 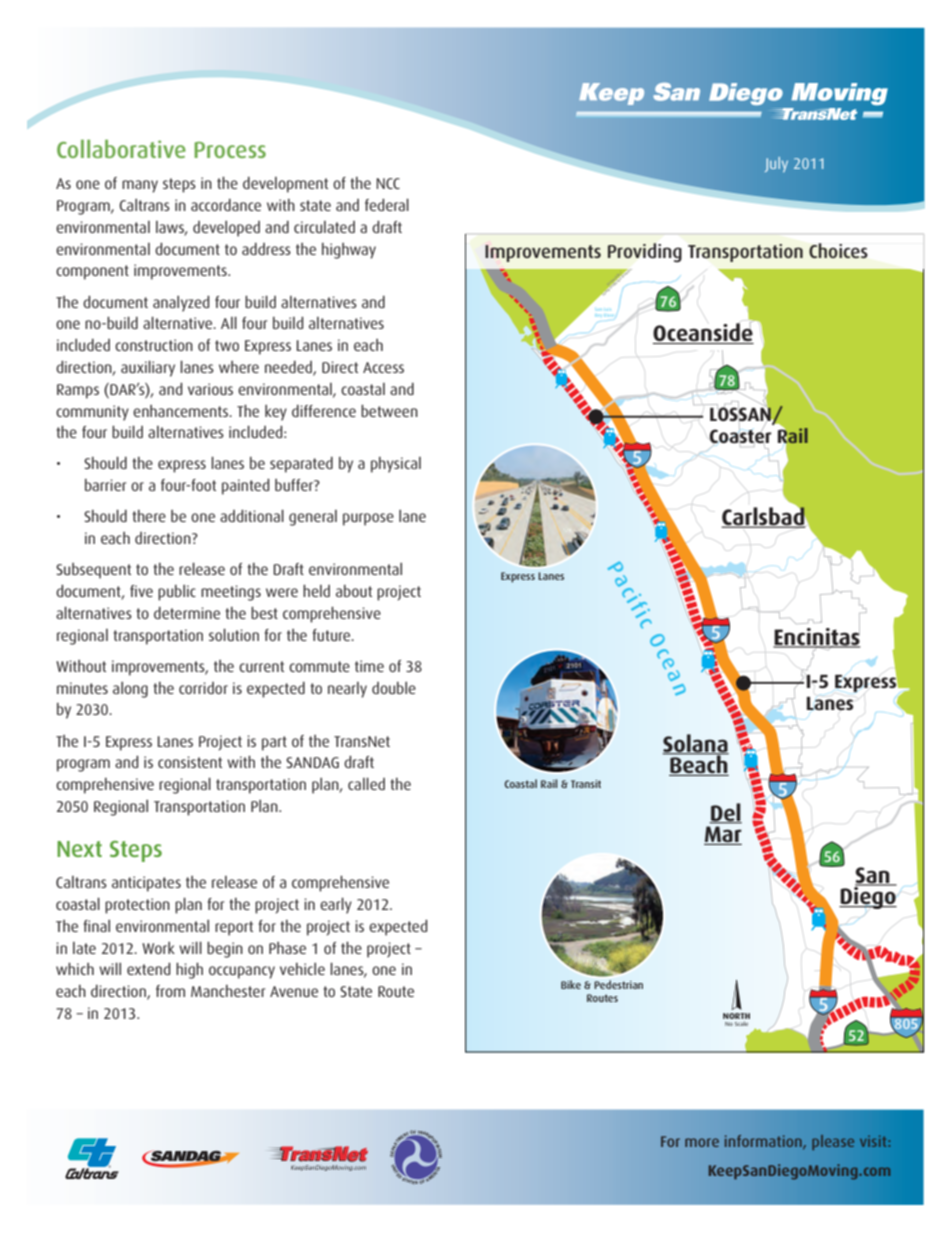 What do you see at coordinates (140, 186) in the screenshot?
I see `many` at bounding box center [140, 186].
